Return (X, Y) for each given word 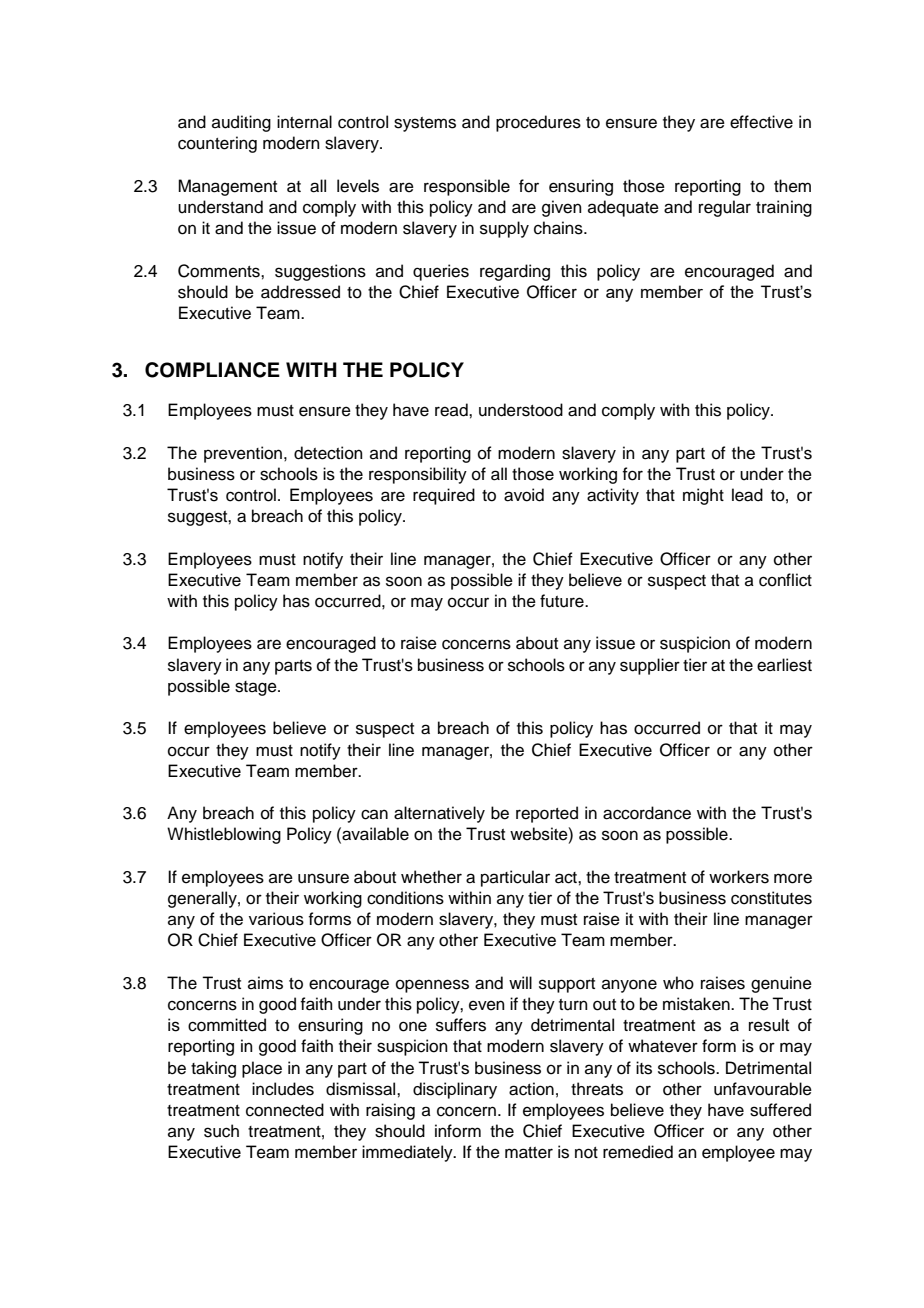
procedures (538, 123)
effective (761, 122)
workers (739, 877)
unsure (323, 878)
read (452, 410)
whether (431, 877)
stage (257, 688)
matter (529, 1153)
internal (304, 122)
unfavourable (763, 1089)
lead (747, 495)
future (563, 601)
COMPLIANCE (212, 370)
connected (285, 1110)
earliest (784, 665)
